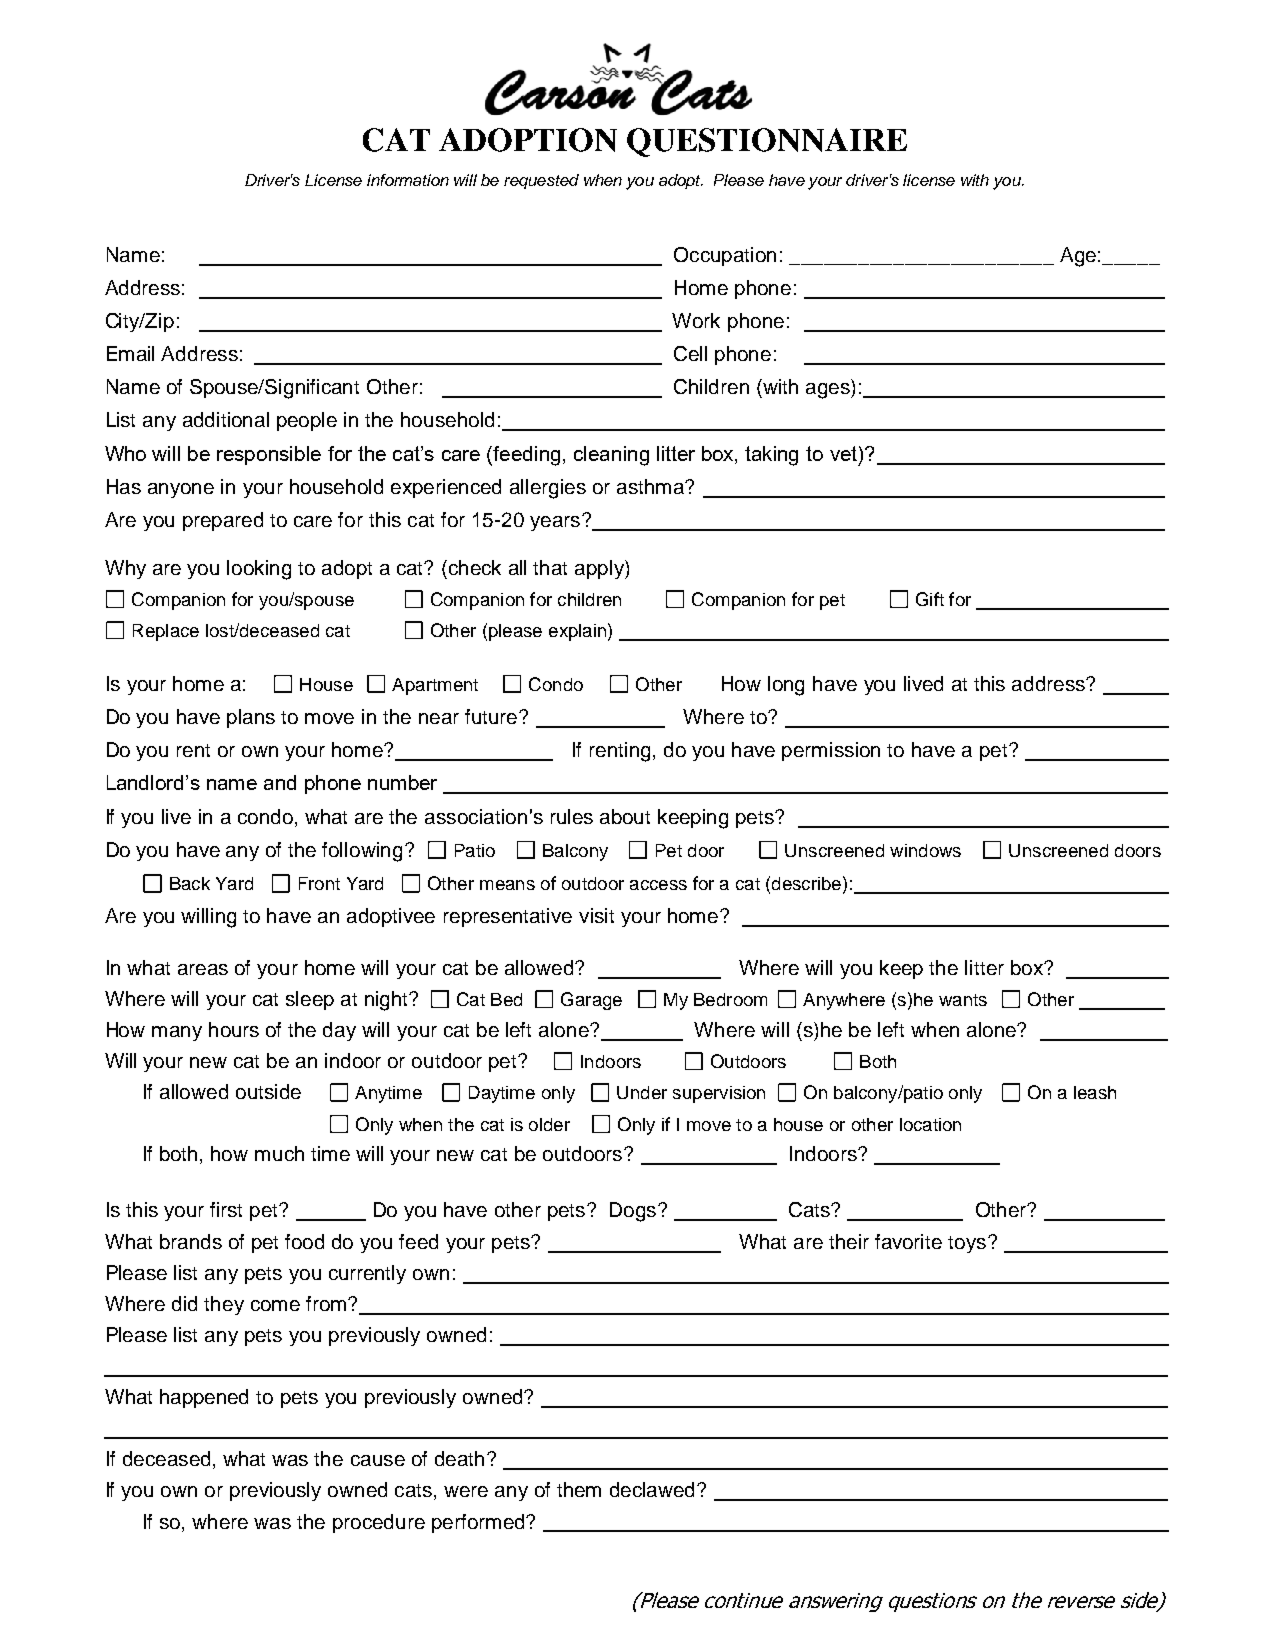 This screenshot has width=1269, height=1642. What do you see at coordinates (204, 1398) in the screenshot?
I see `happened` at bounding box center [204, 1398].
